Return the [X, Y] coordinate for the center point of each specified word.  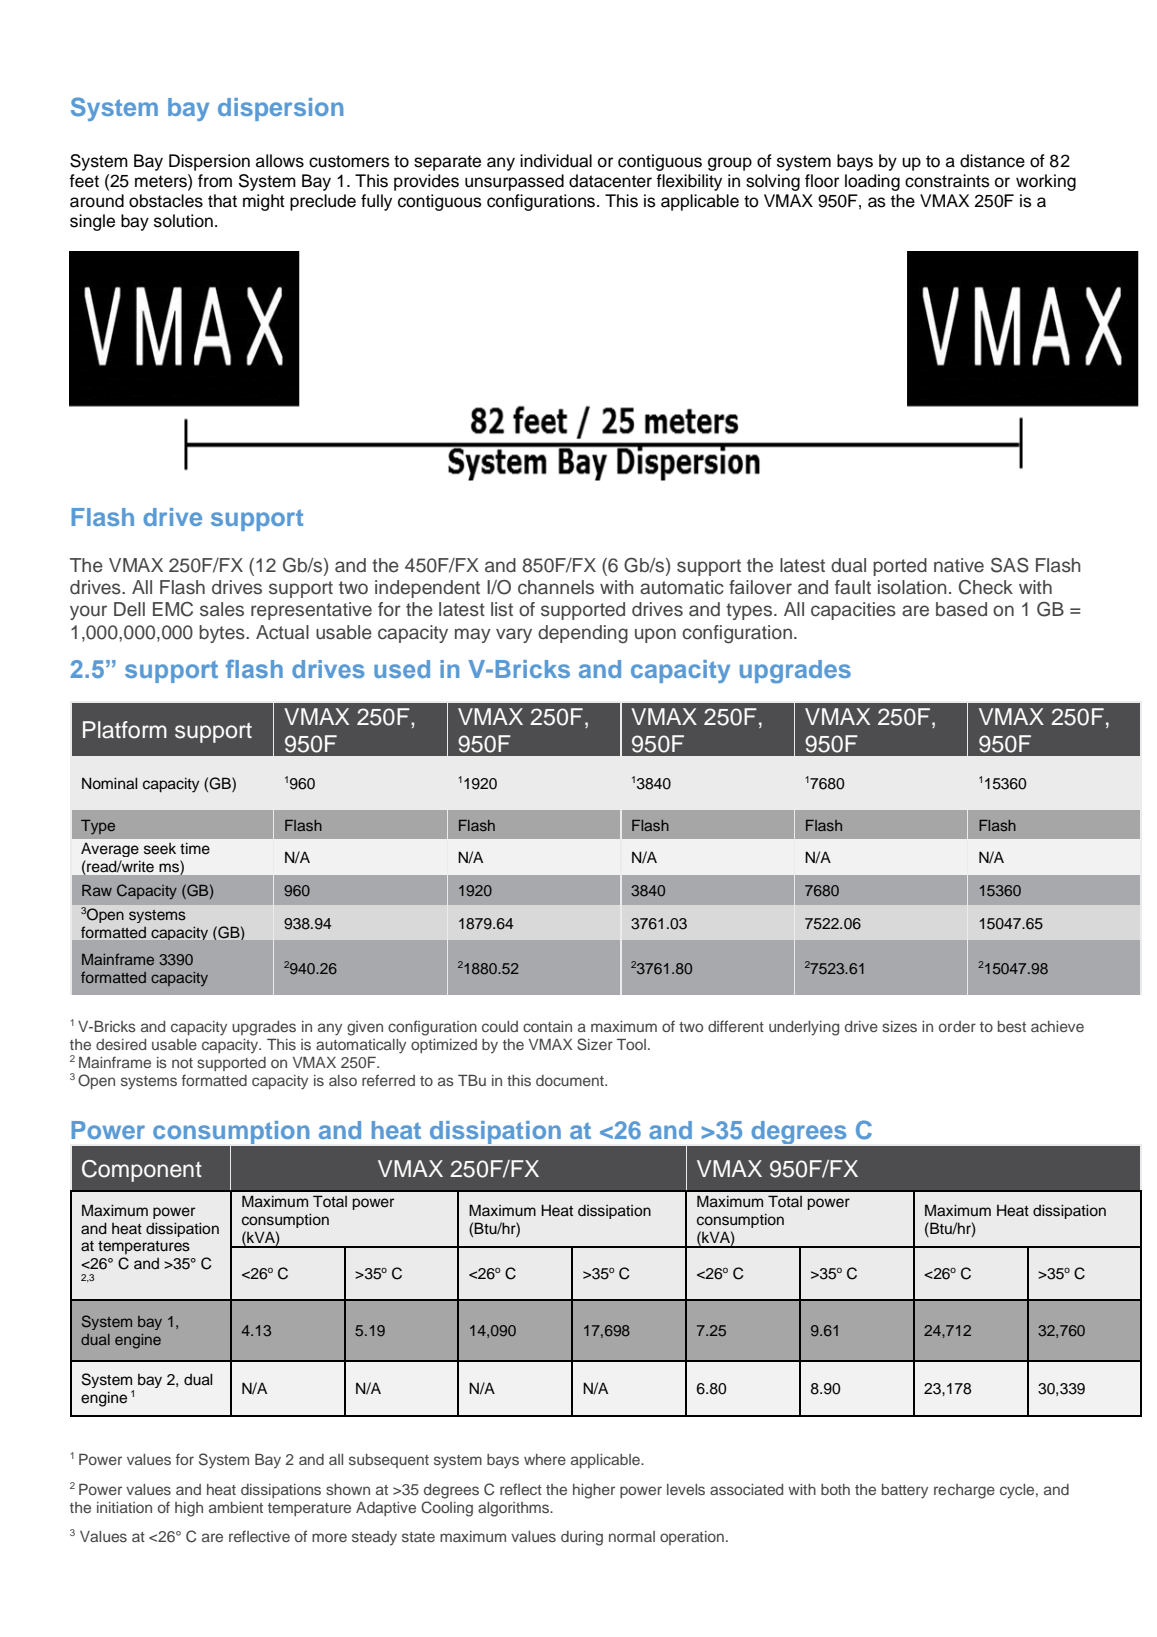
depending [583, 634]
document [571, 1080]
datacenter [610, 181]
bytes [223, 634]
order [957, 1026]
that [222, 201]
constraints [947, 181]
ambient [236, 1507]
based [961, 609]
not [182, 1063]
